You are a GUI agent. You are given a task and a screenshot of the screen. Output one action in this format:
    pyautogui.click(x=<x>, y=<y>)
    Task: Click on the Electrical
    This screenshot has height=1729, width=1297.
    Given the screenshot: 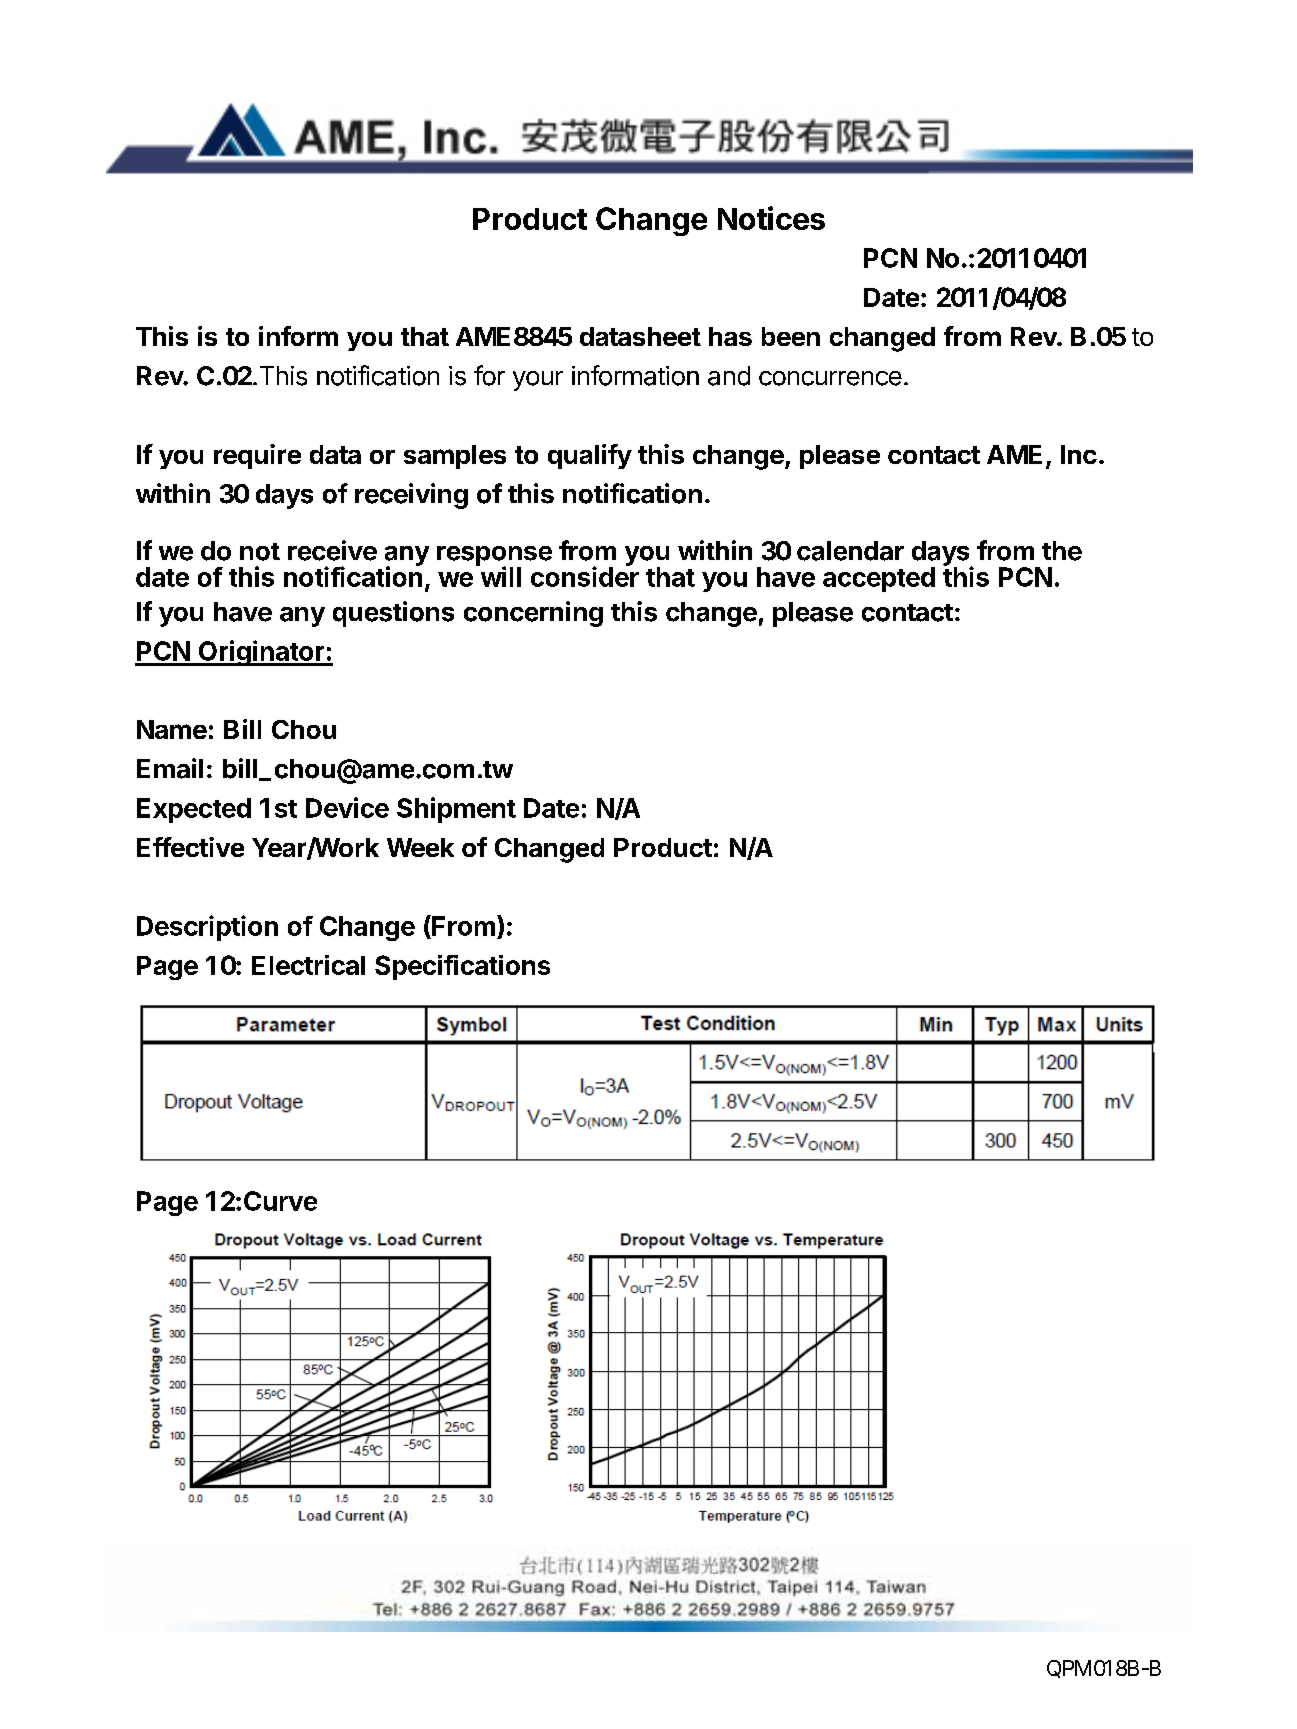 What is the action you would take?
    pyautogui.click(x=308, y=965)
